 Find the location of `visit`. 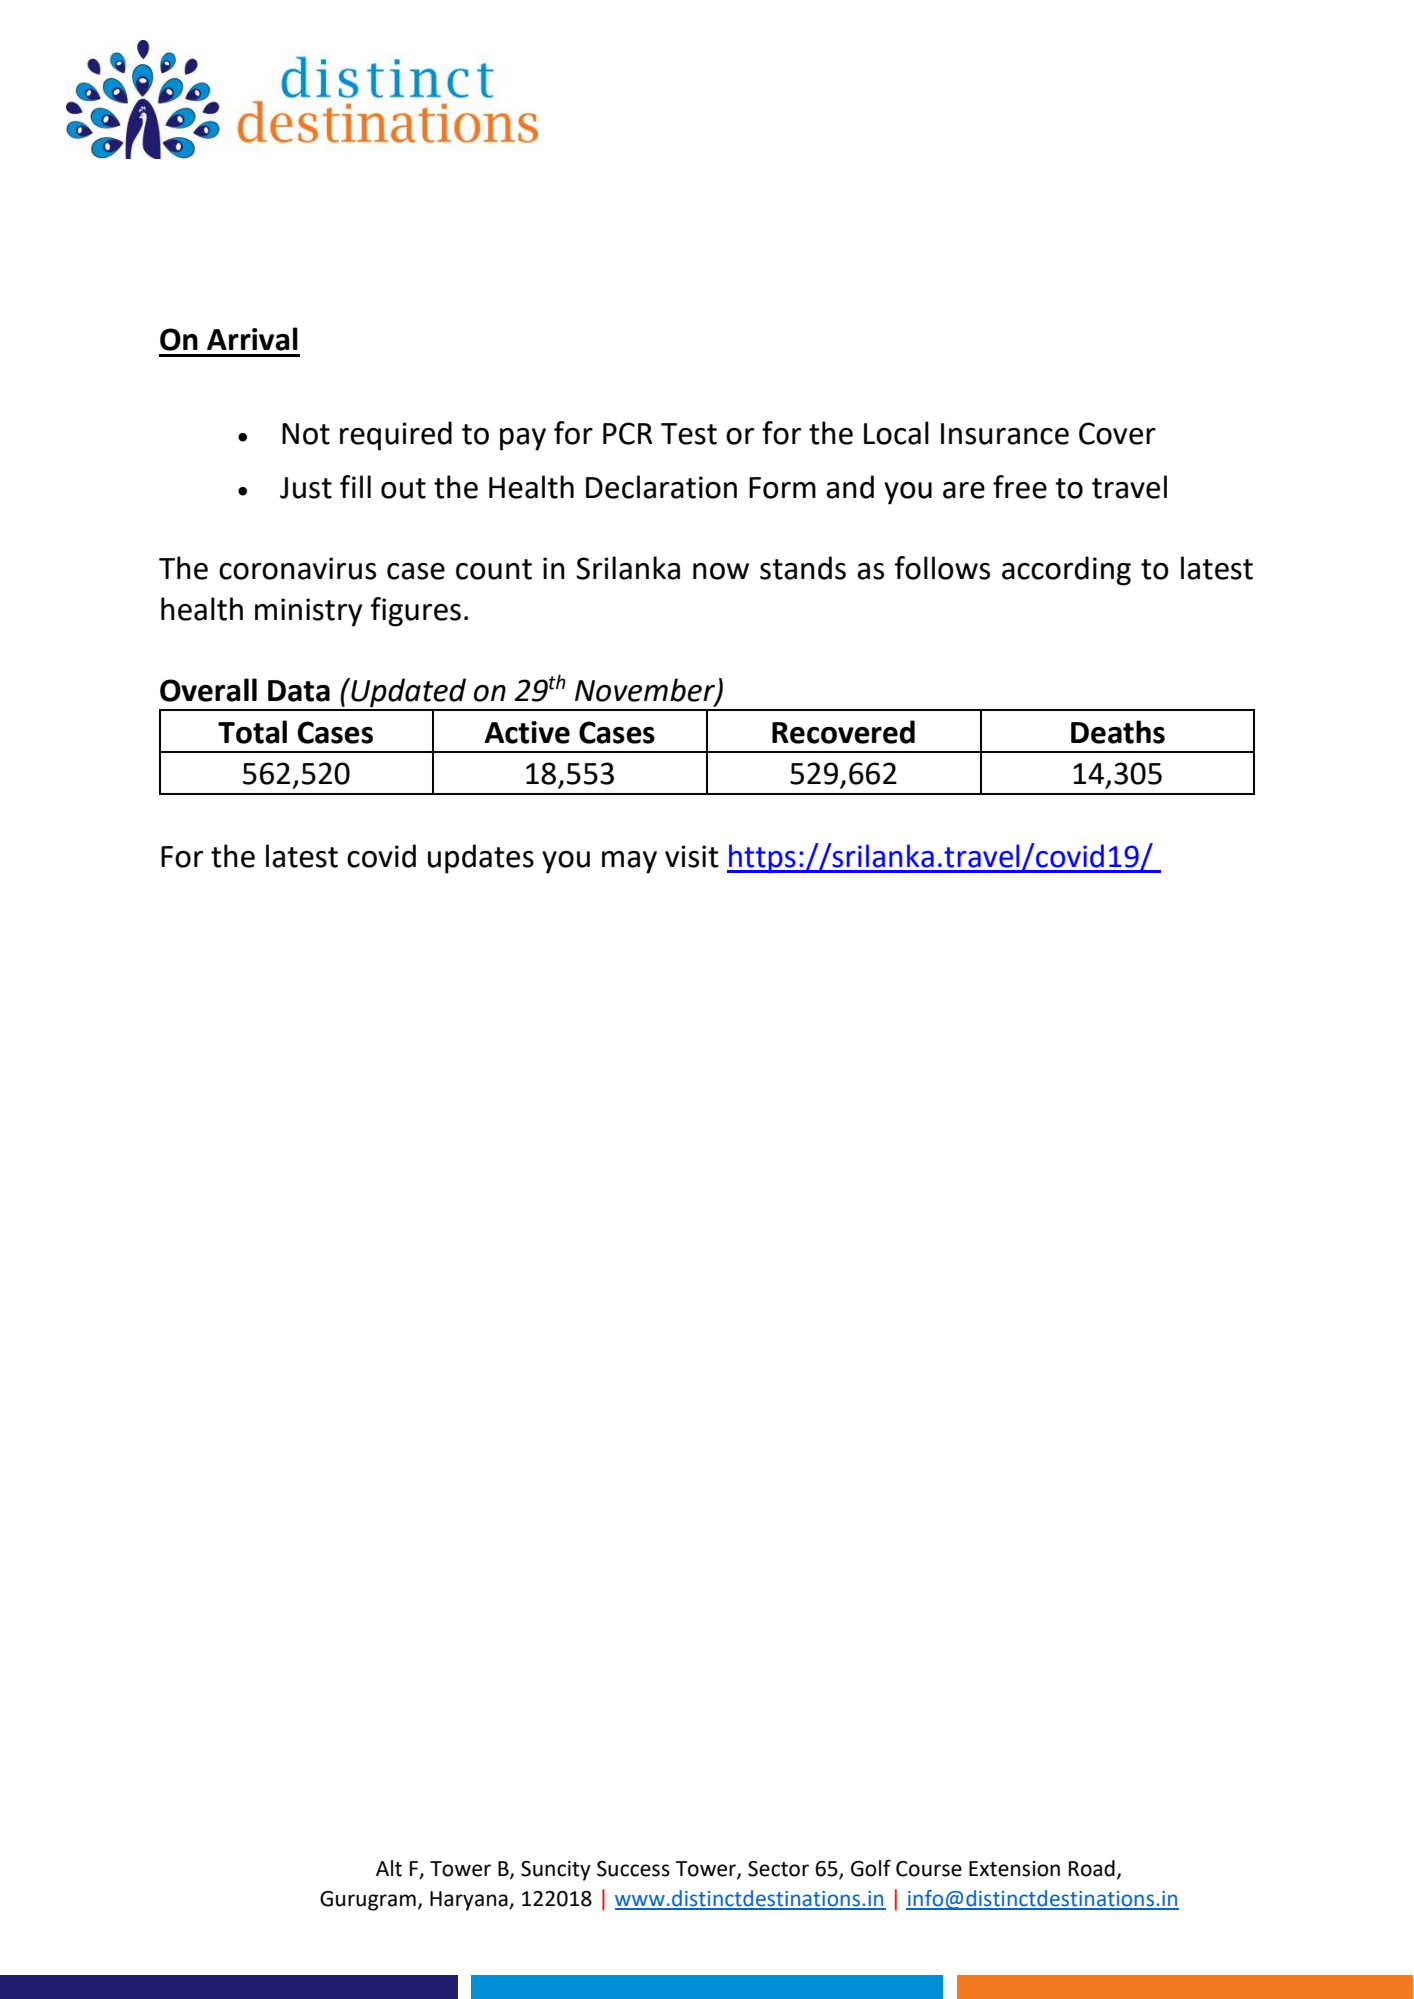

visit is located at coordinates (692, 856).
